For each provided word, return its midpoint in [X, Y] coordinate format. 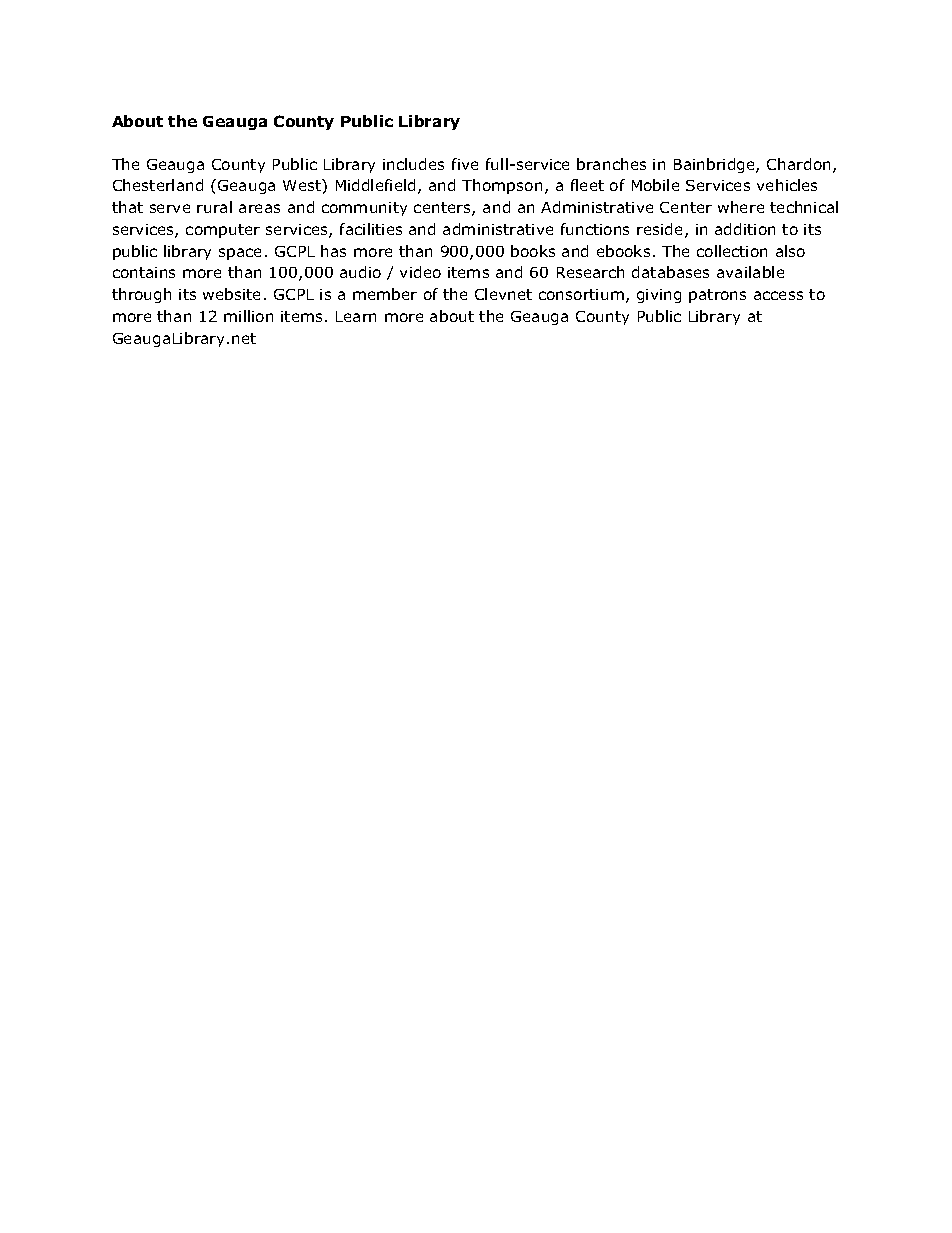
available [750, 272]
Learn [356, 316]
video [420, 272]
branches [611, 164]
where [741, 207]
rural [214, 207]
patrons [717, 296]
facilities [371, 229]
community [364, 209]
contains [144, 272]
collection [732, 251]
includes [413, 164]
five [465, 164]
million [248, 316]
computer [223, 231]
